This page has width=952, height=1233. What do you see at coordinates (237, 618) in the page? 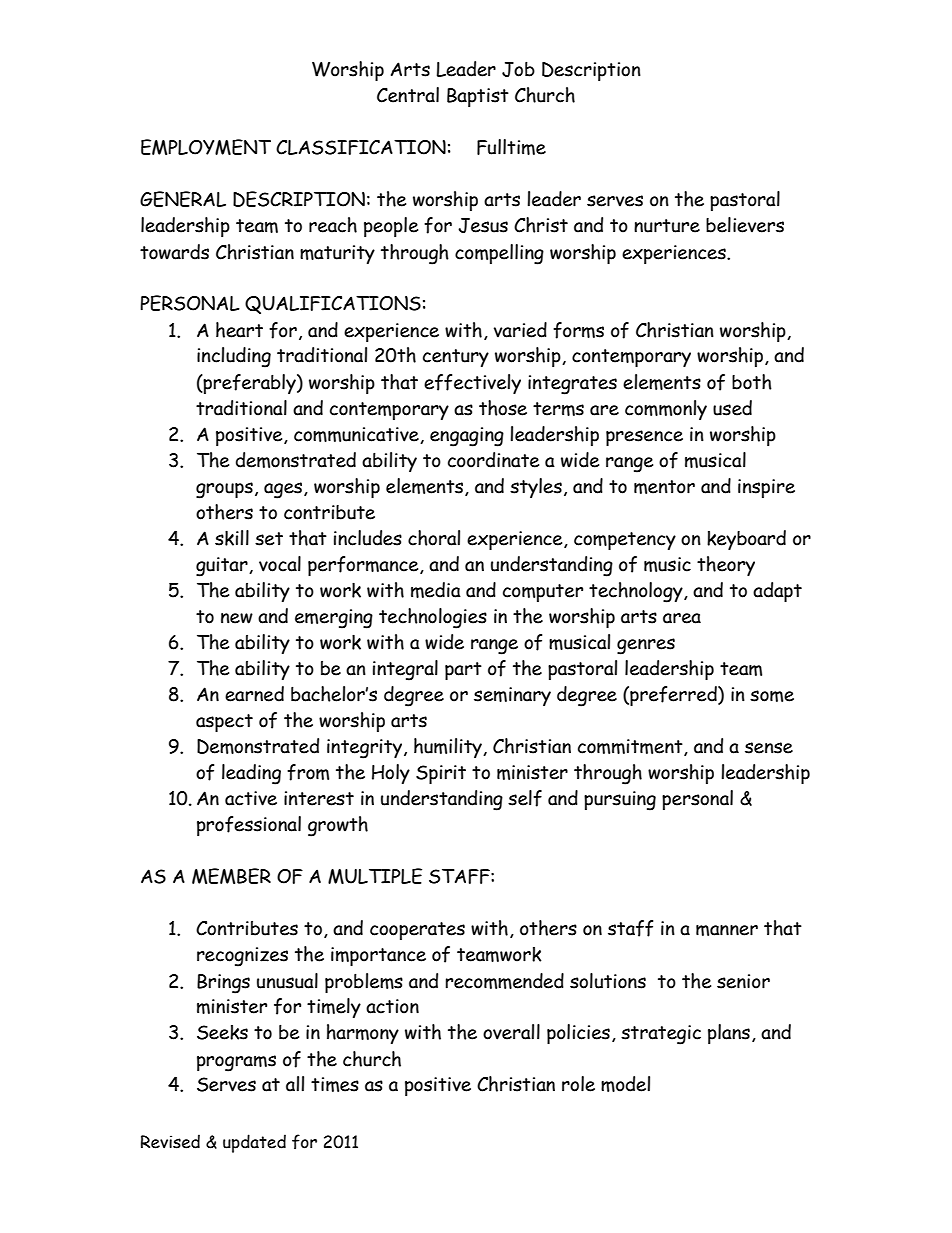
I see `new` at bounding box center [237, 618].
